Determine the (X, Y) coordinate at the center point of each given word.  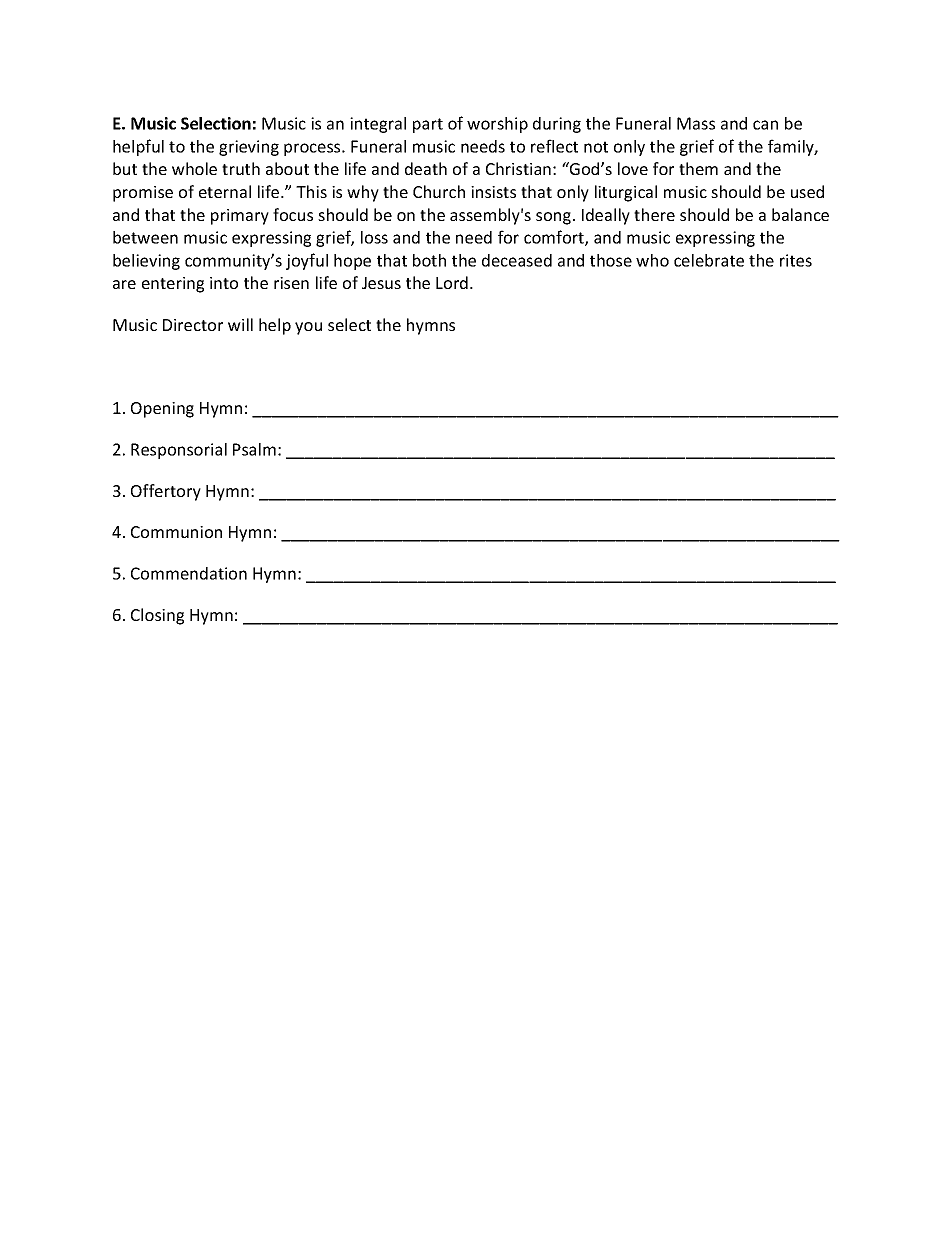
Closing (157, 616)
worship (497, 125)
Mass (696, 123)
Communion (176, 532)
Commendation (189, 573)
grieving (249, 148)
